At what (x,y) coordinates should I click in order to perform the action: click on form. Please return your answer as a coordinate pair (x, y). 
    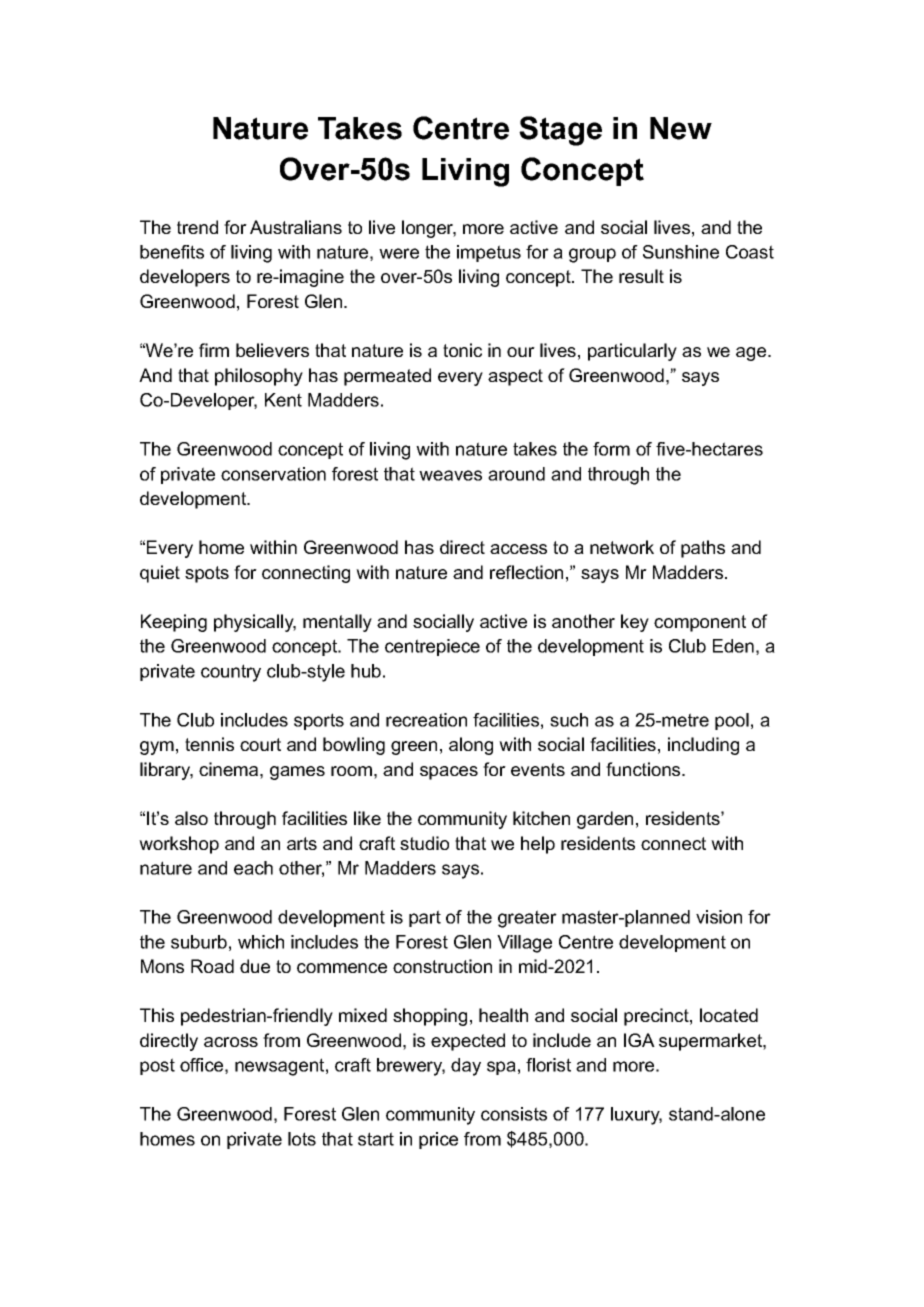
    Looking at the image, I should click on (611, 449).
